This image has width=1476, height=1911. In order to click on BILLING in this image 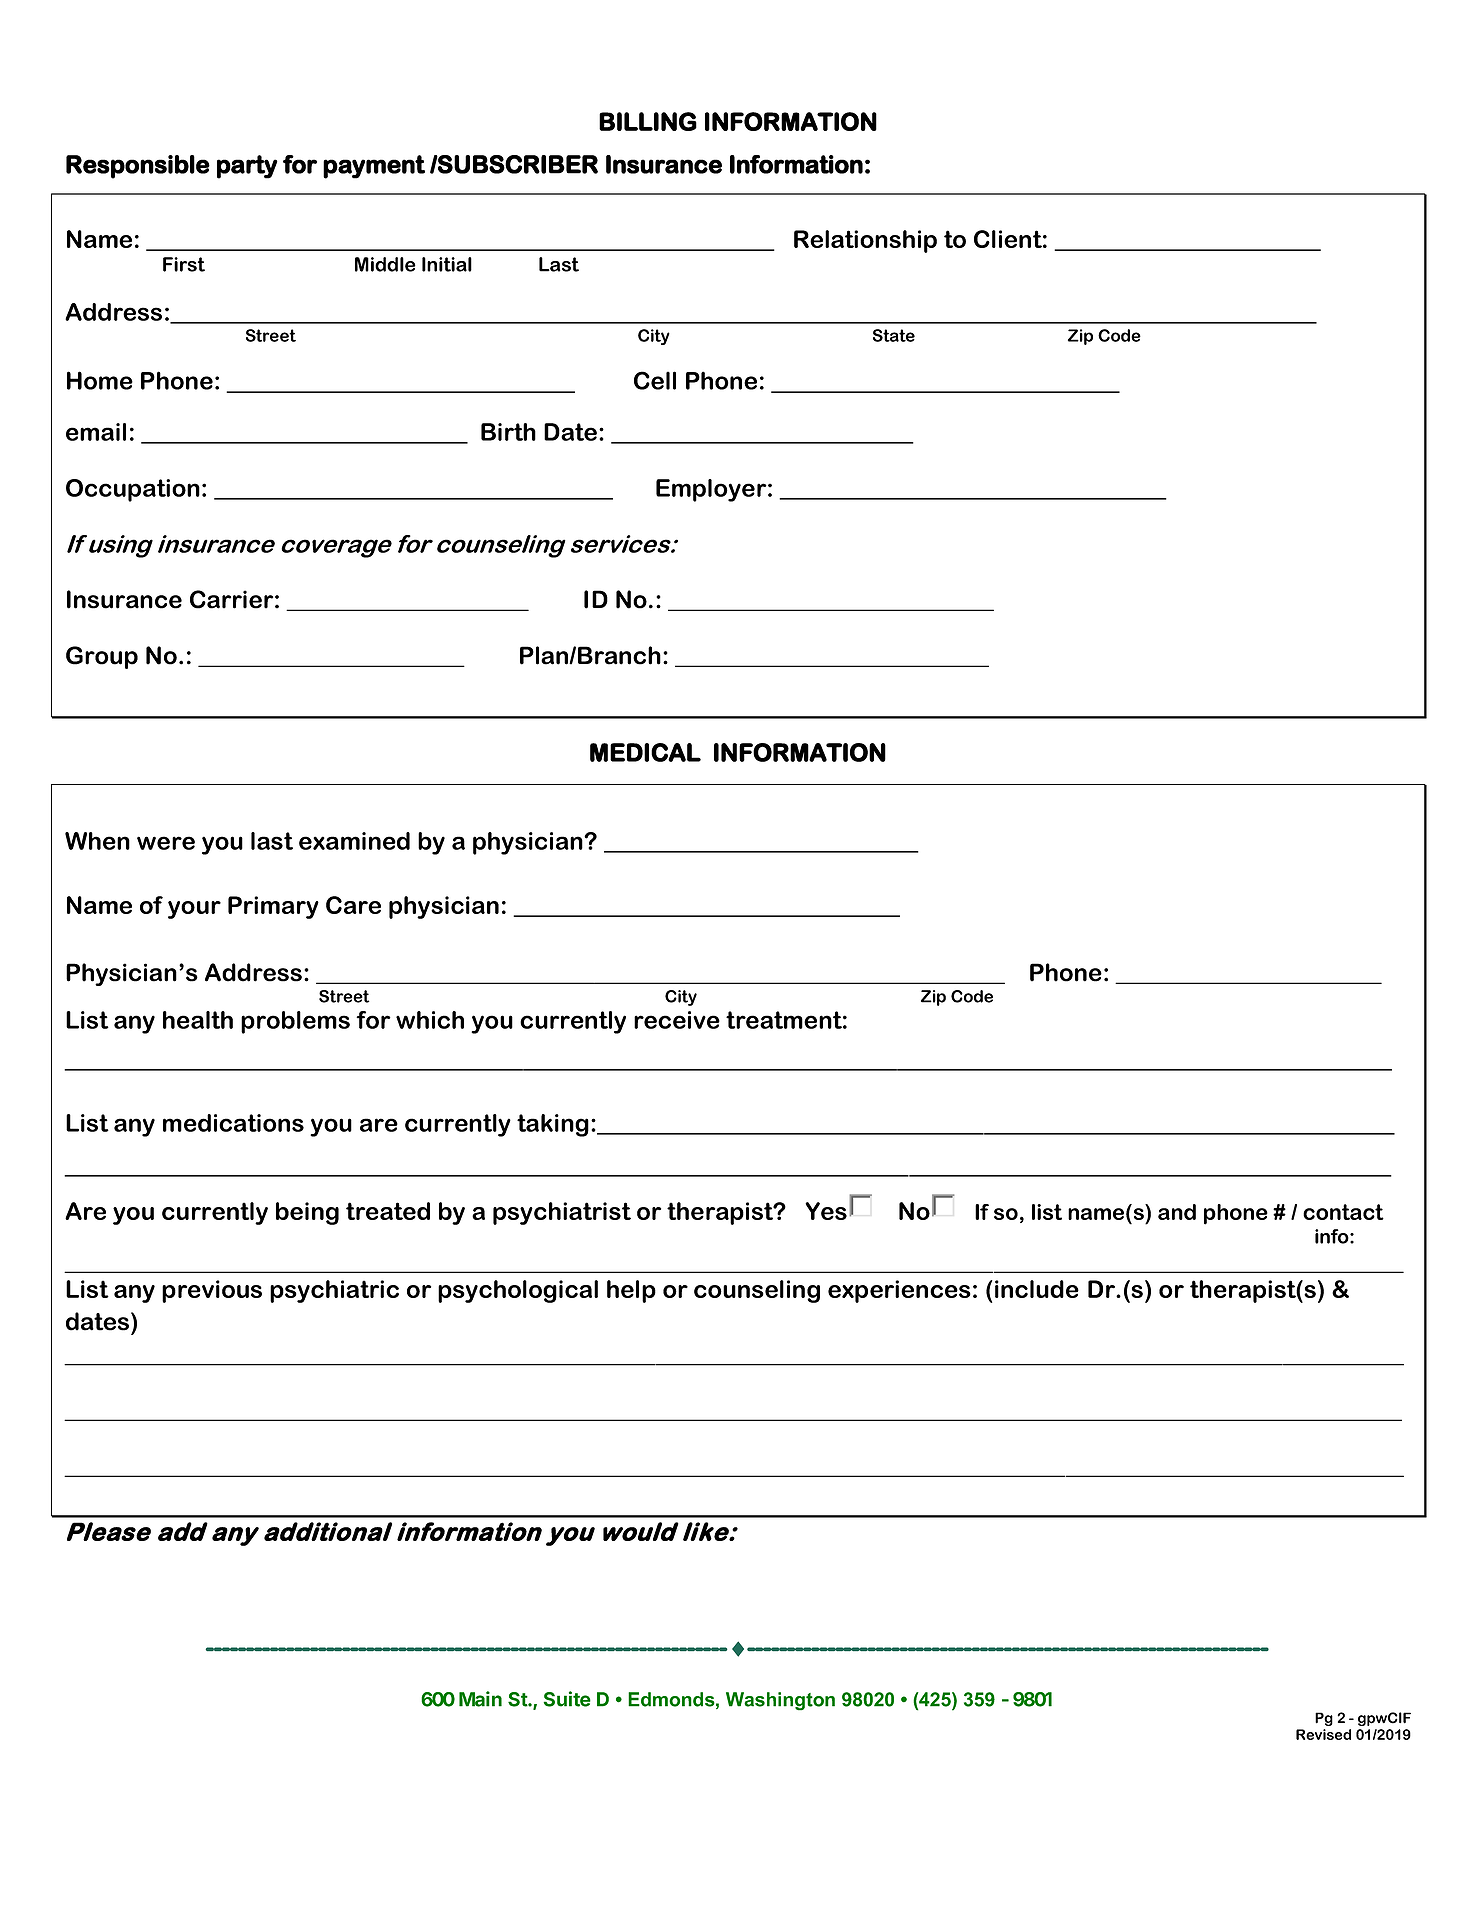, I will do `click(648, 121)`.
